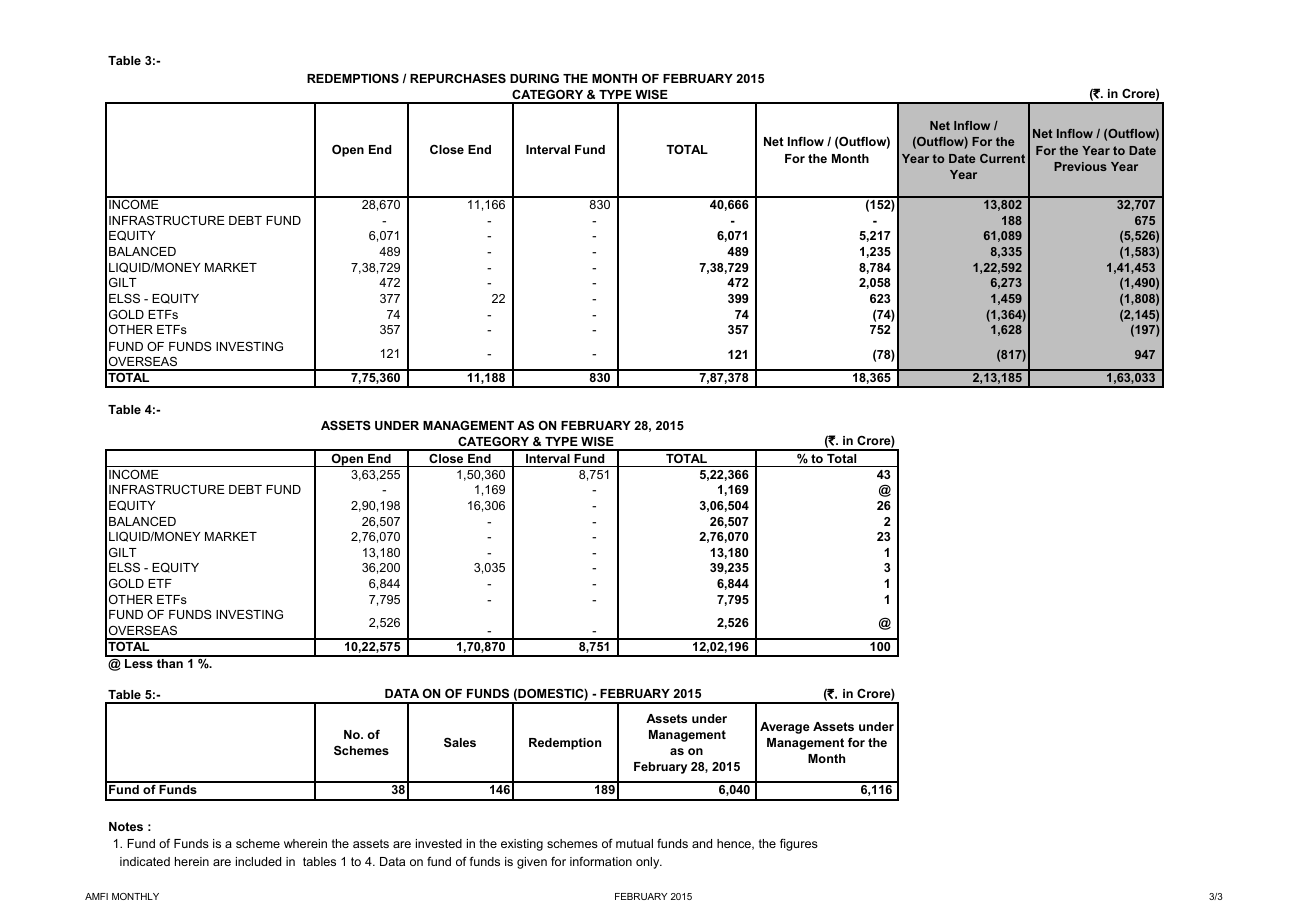 The image size is (1308, 924). Describe the element at coordinates (702, 843) in the page. I see `and` at that location.
